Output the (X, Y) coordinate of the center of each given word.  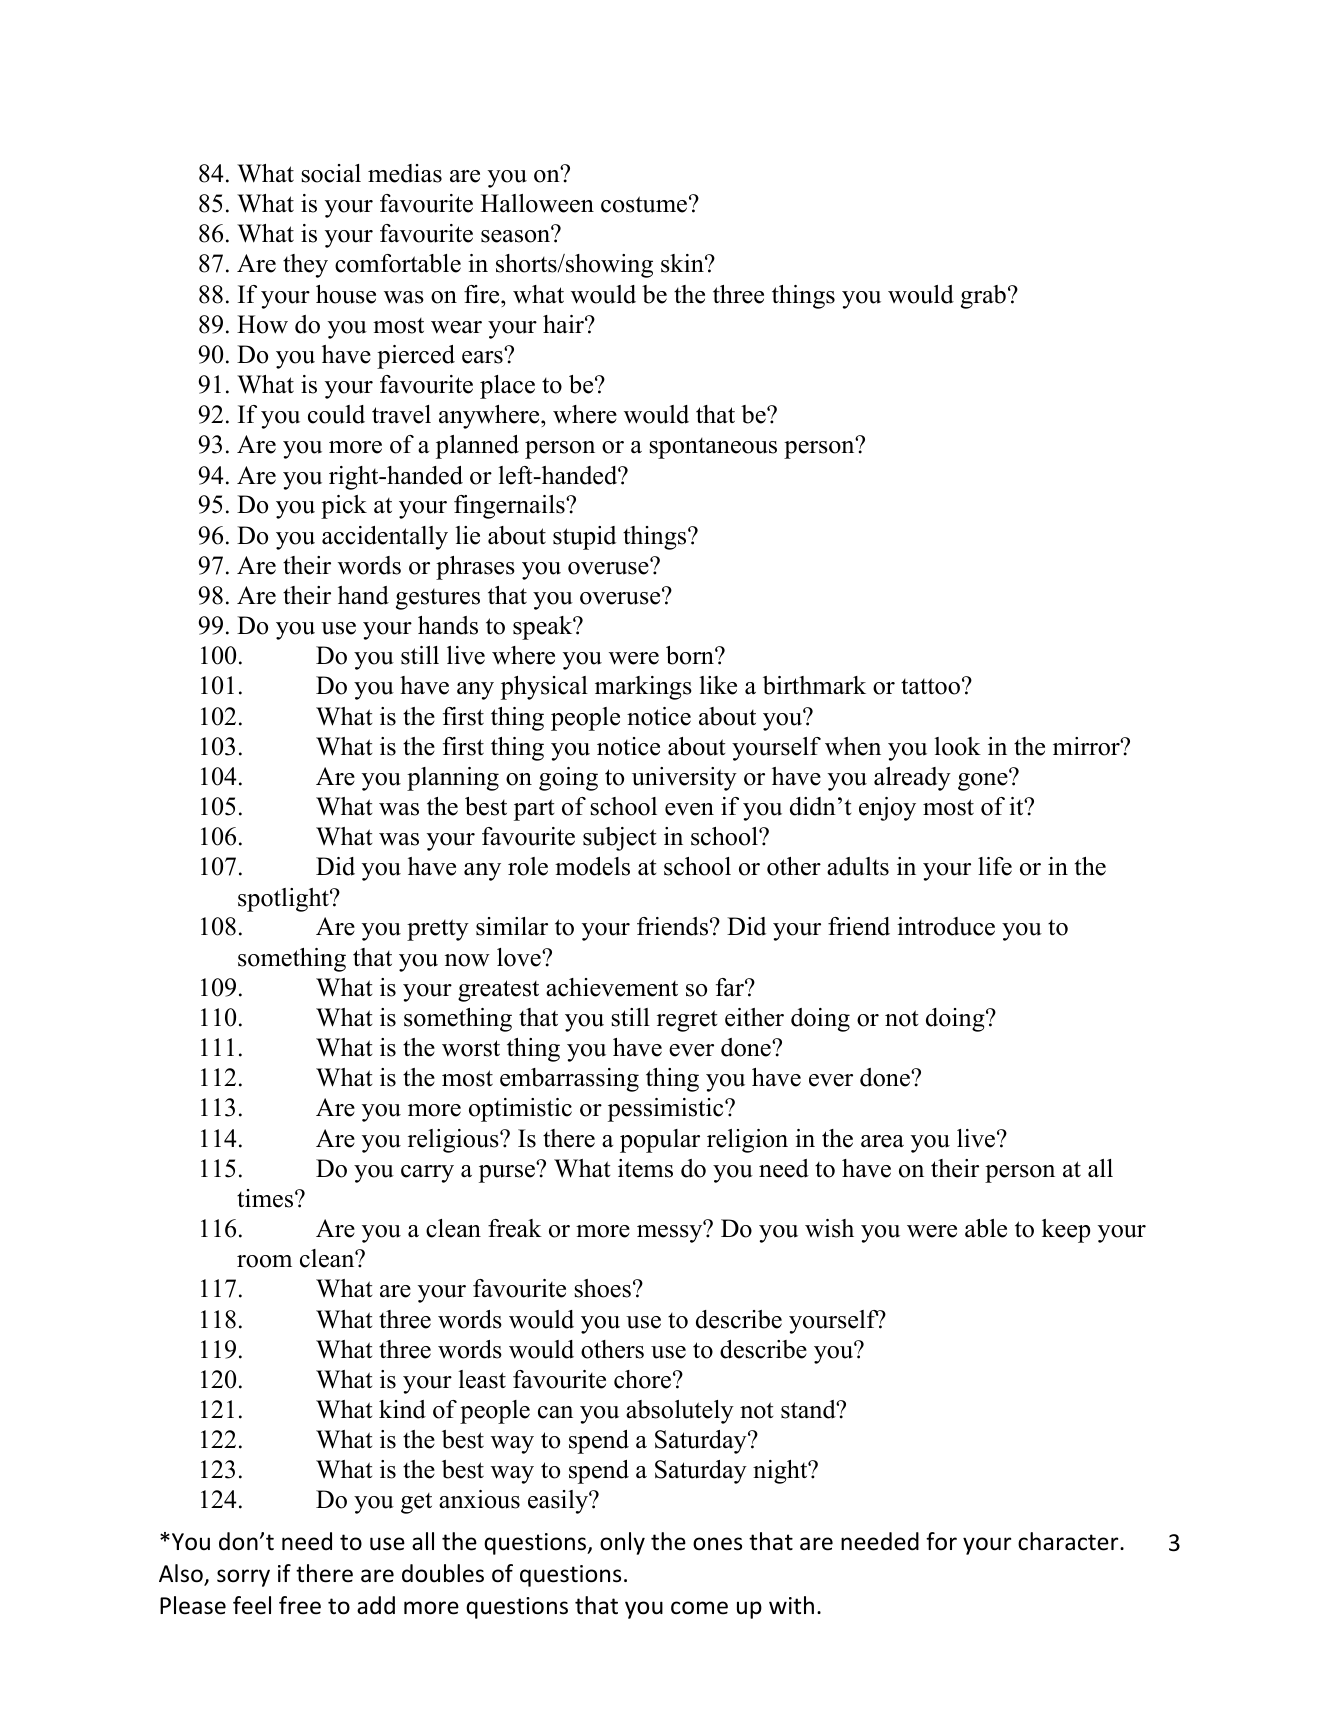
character (1069, 1541)
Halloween (537, 203)
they (305, 266)
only (622, 1543)
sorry (243, 1578)
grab (983, 297)
